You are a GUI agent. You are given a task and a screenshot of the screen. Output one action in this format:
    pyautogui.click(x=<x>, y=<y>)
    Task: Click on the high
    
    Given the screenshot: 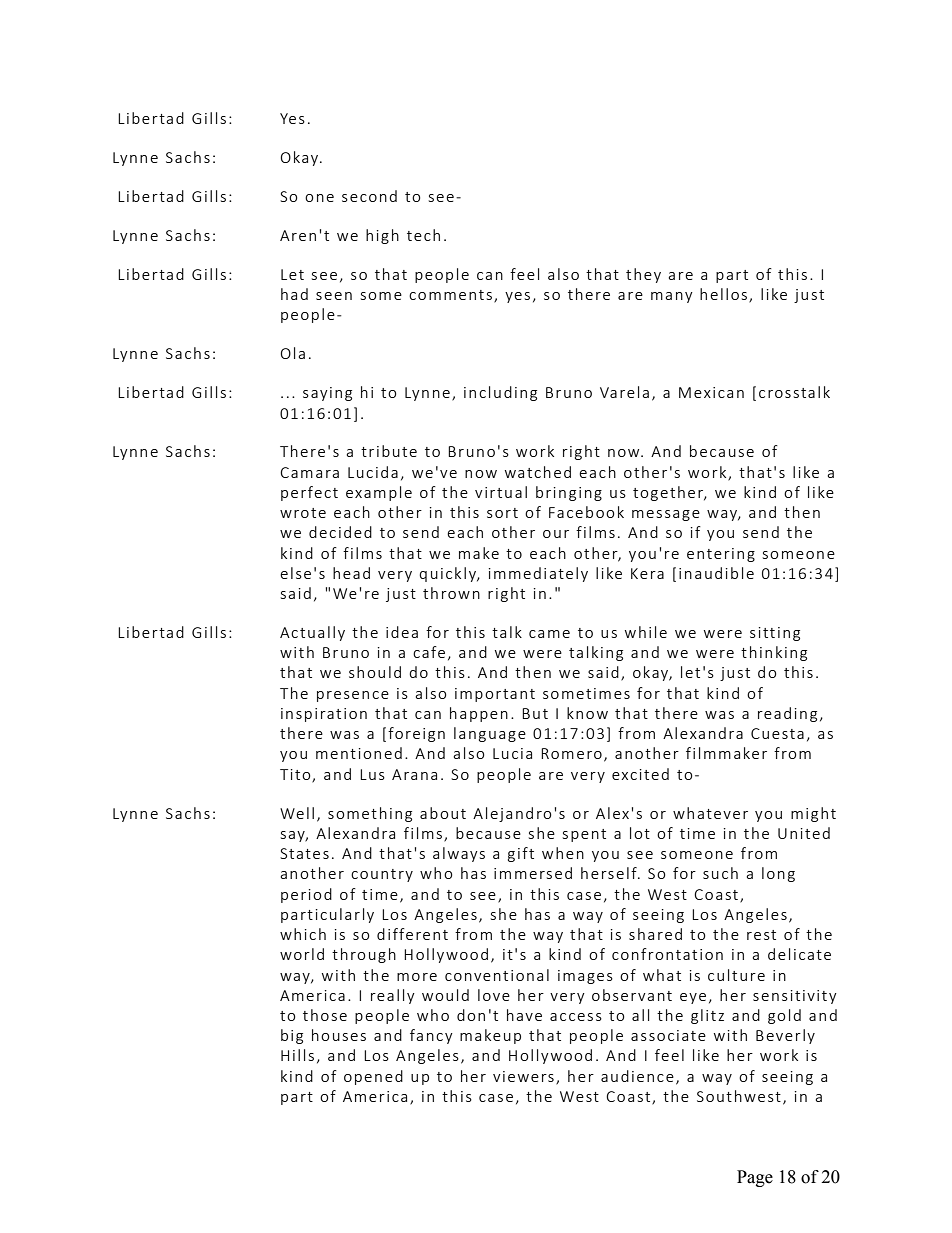 What is the action you would take?
    pyautogui.click(x=382, y=236)
